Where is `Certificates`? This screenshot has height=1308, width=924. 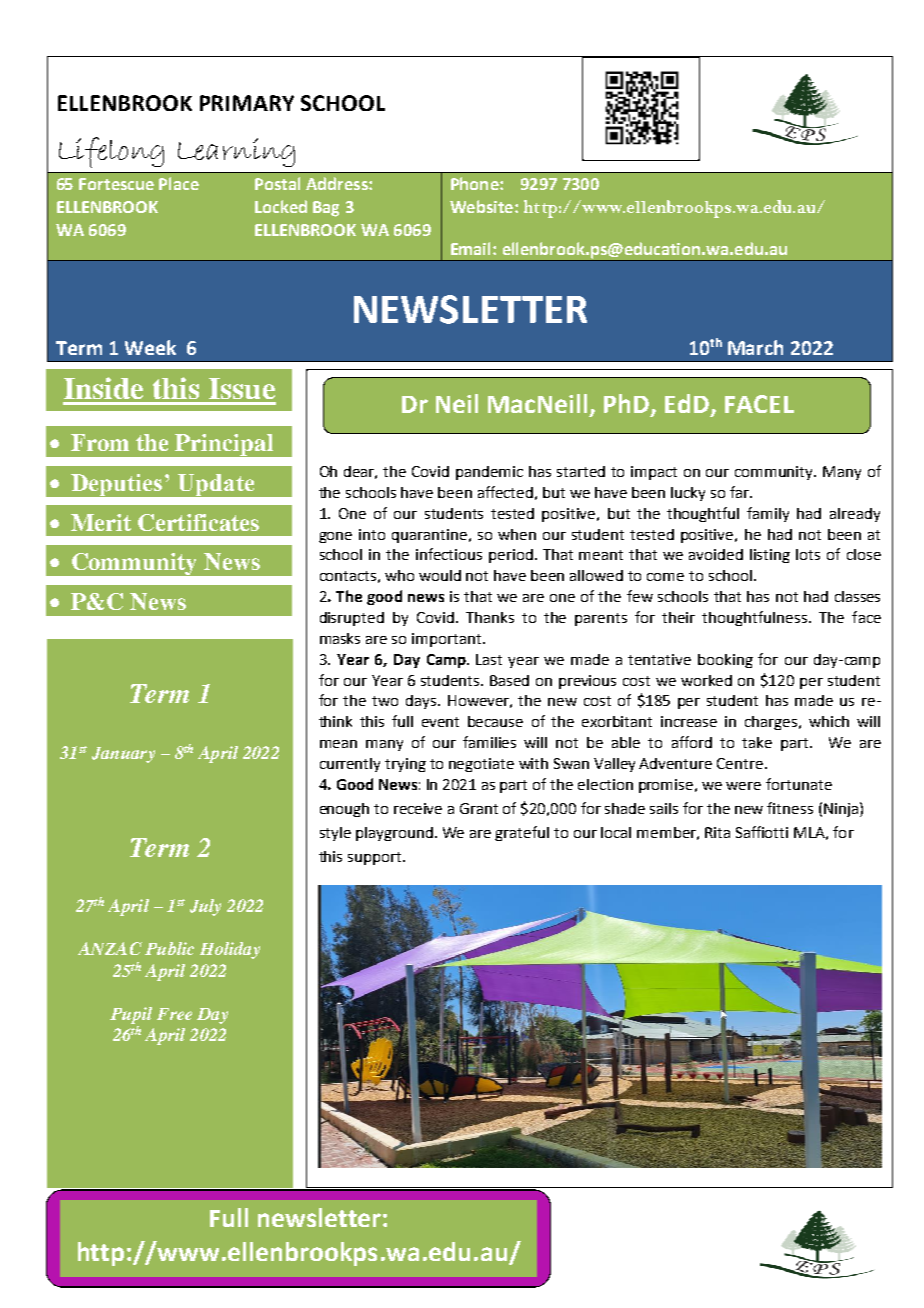 Certificates is located at coordinates (198, 522).
